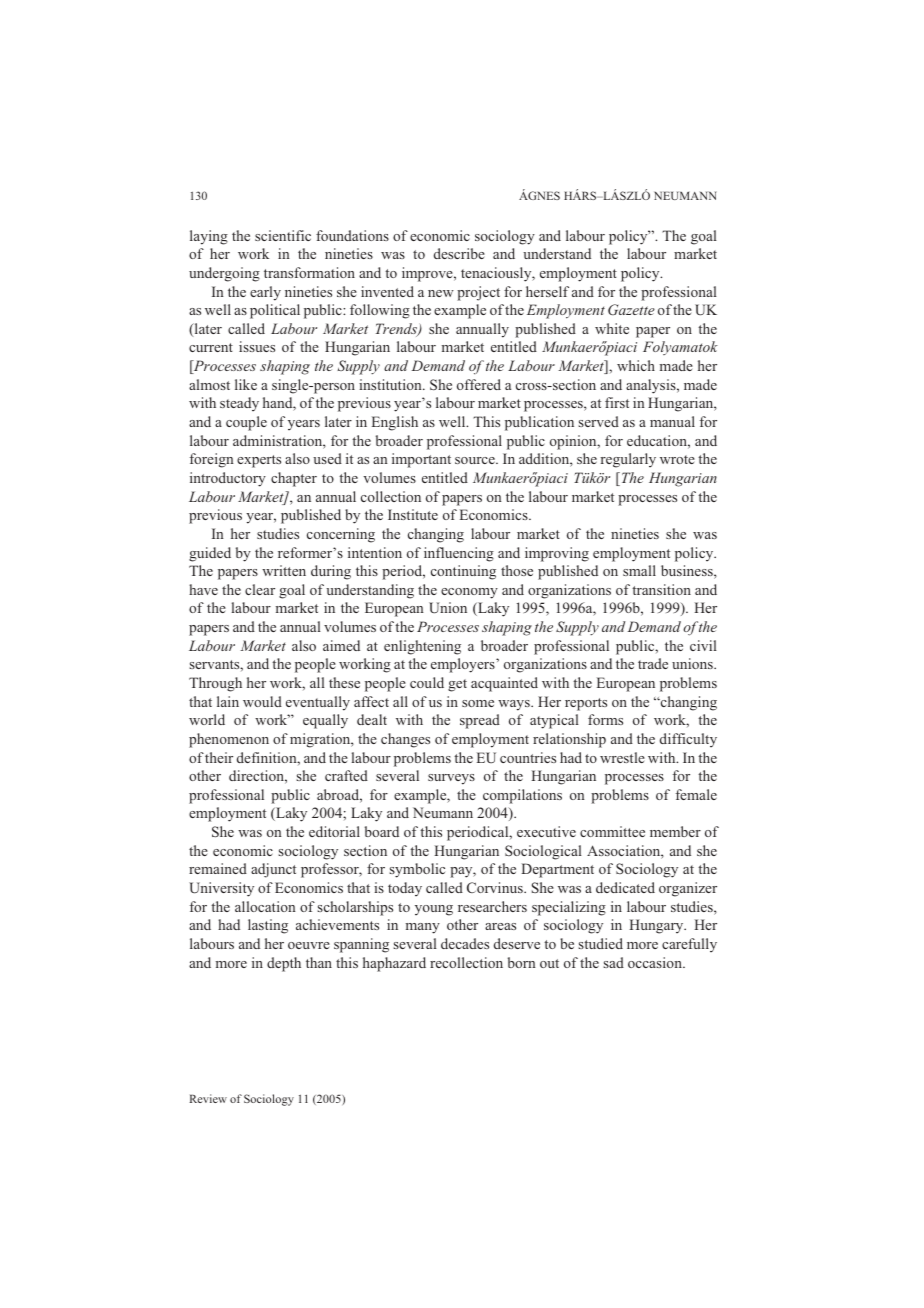  Describe the element at coordinates (273, 870) in the screenshot. I see `adjunct` at that location.
